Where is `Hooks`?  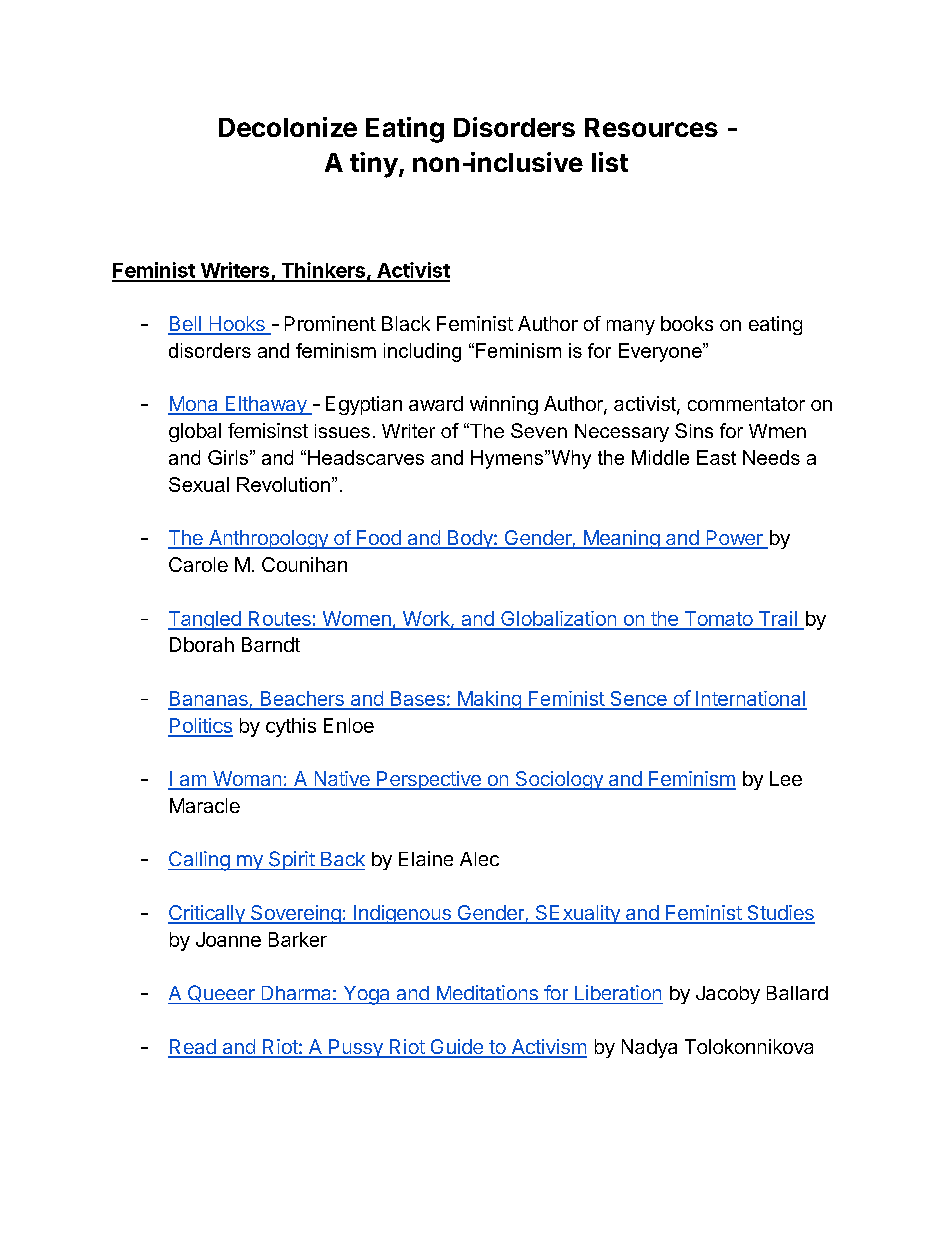 Hooks is located at coordinates (237, 325).
